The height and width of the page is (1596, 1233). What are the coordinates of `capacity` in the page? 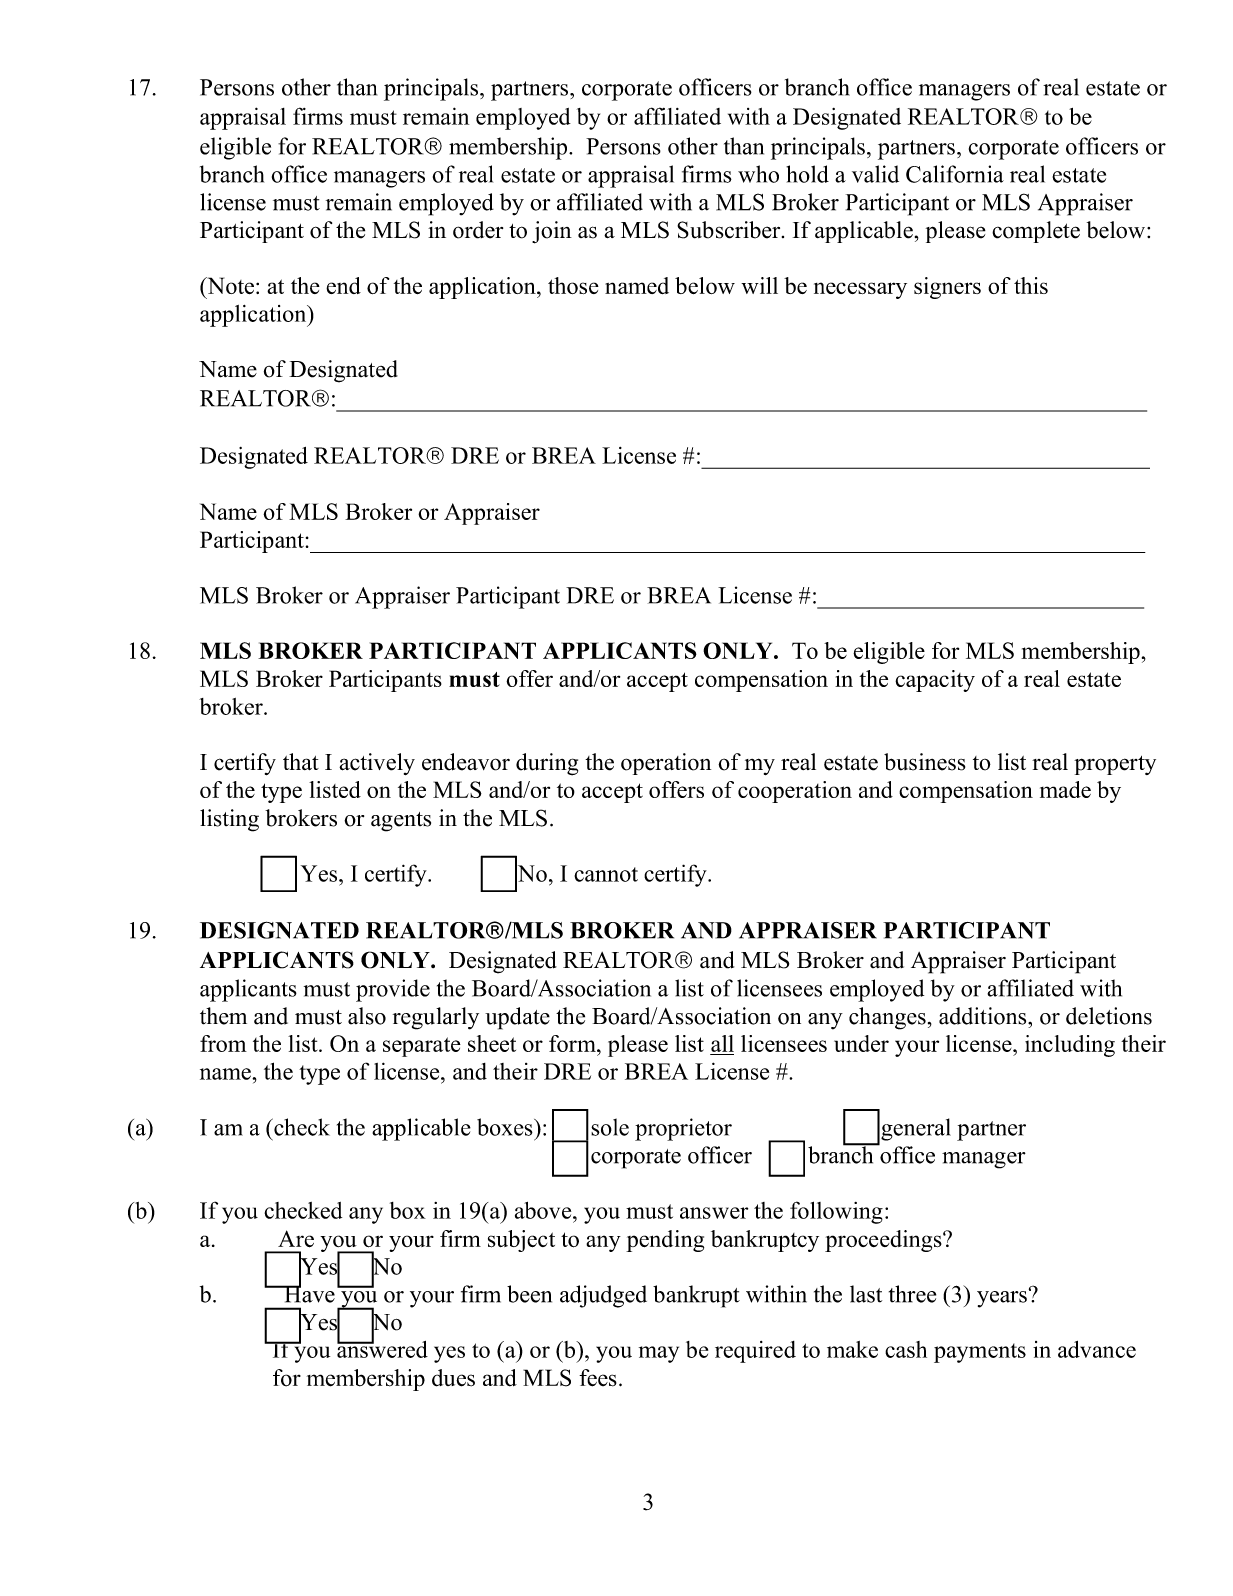 It's located at (935, 681).
